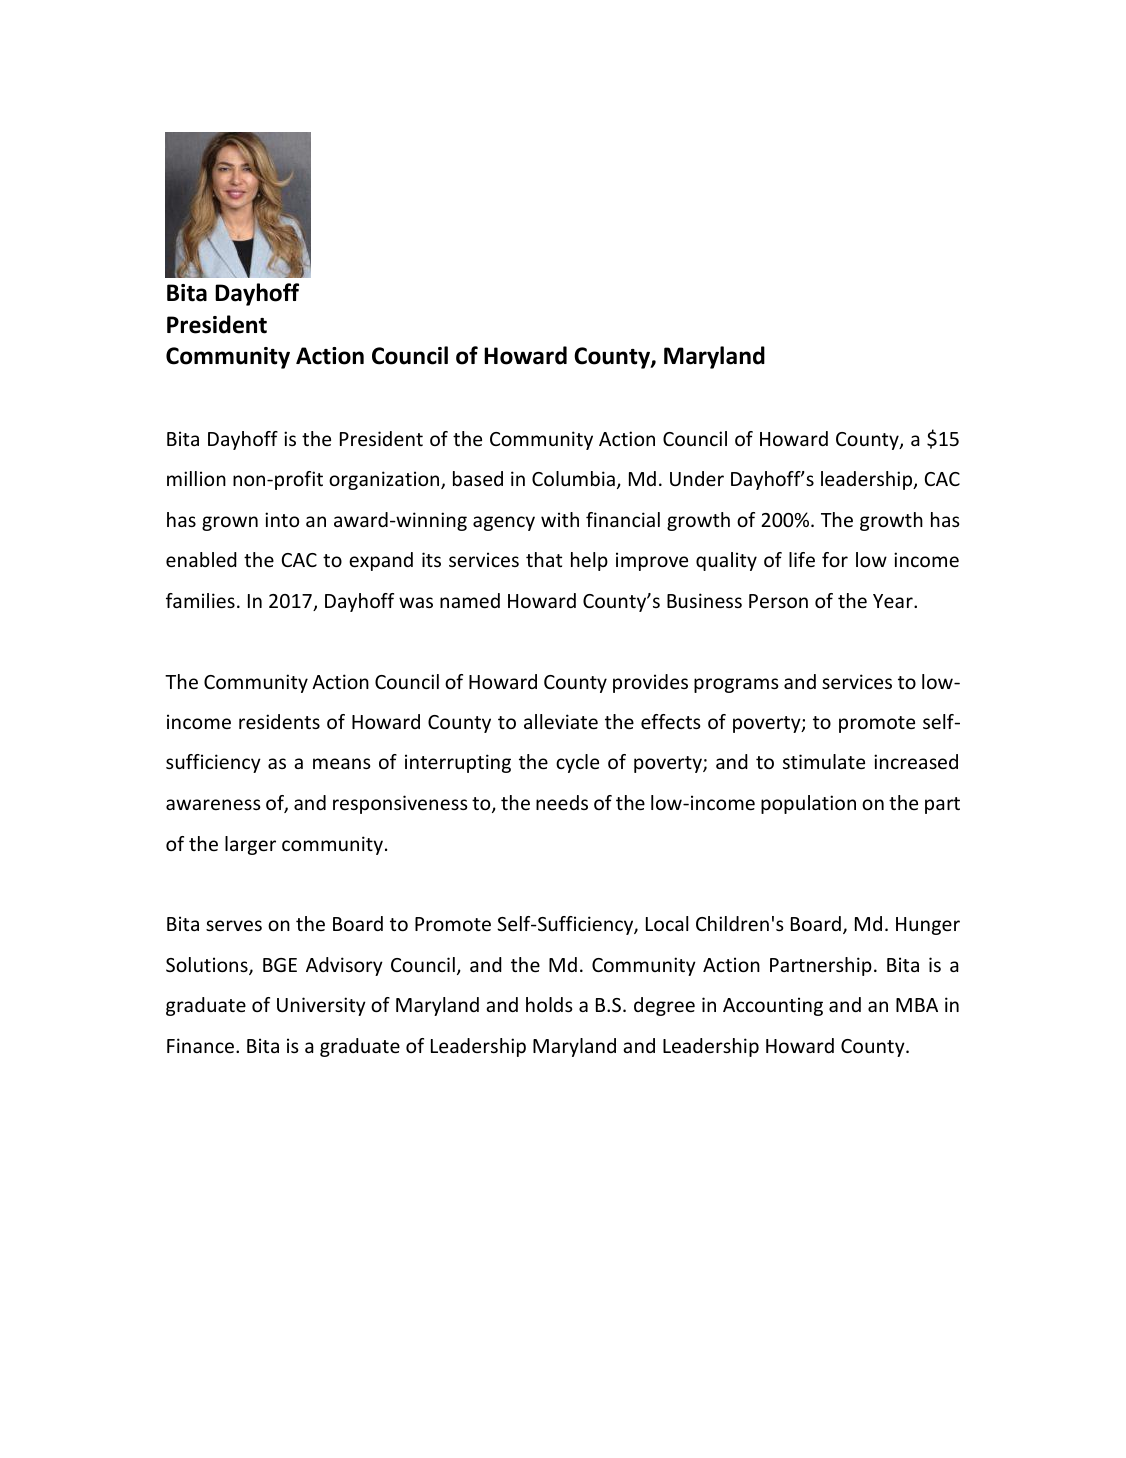 This screenshot has height=1458, width=1126. I want to click on into, so click(282, 519).
